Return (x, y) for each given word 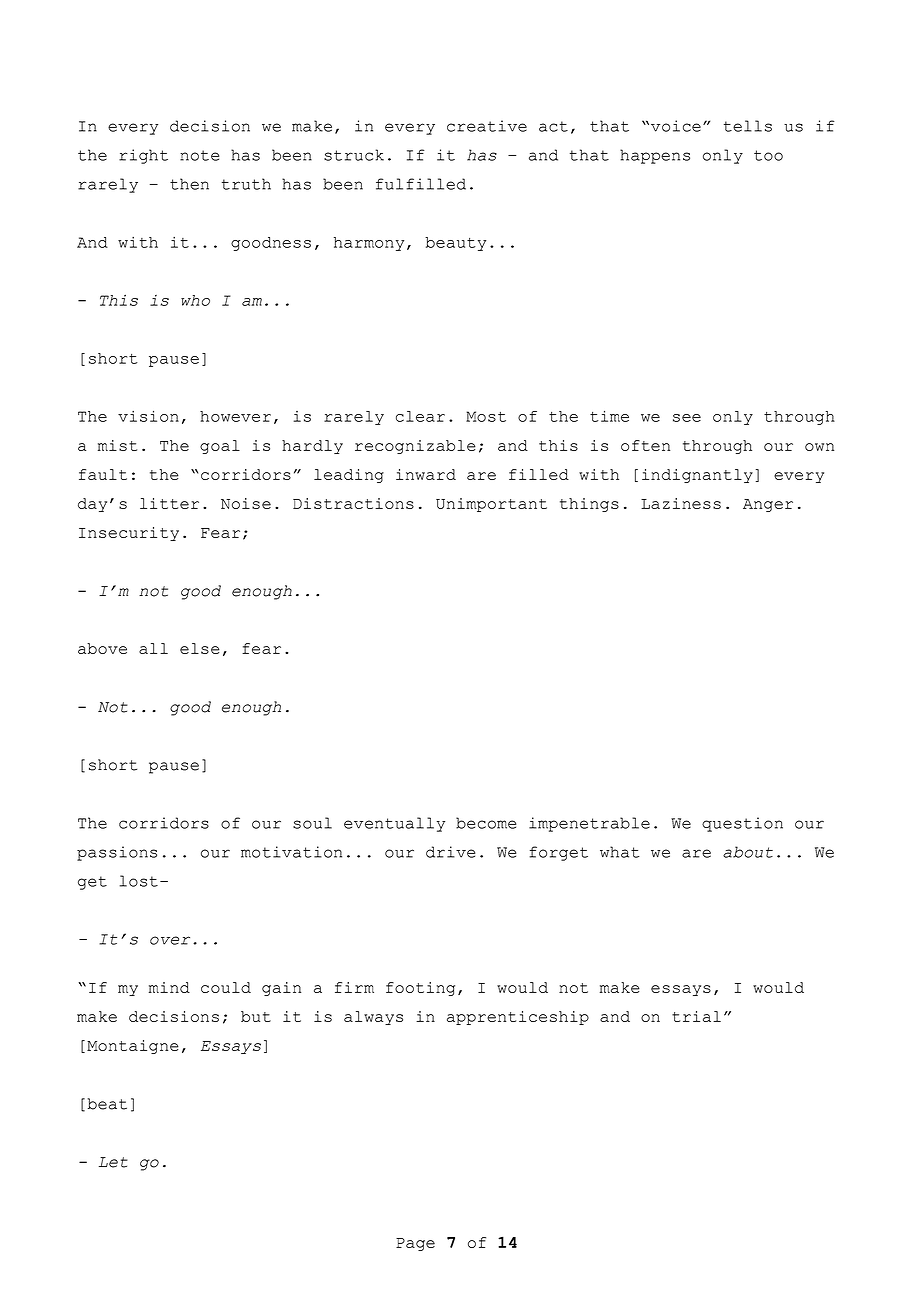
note (199, 155)
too (768, 155)
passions (117, 853)
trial (696, 1016)
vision (148, 416)
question (742, 824)
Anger (768, 505)
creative (487, 126)
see (687, 418)
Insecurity (129, 534)
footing (420, 989)
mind (169, 987)
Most (486, 416)
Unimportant (491, 505)
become (486, 823)
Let (113, 1162)
